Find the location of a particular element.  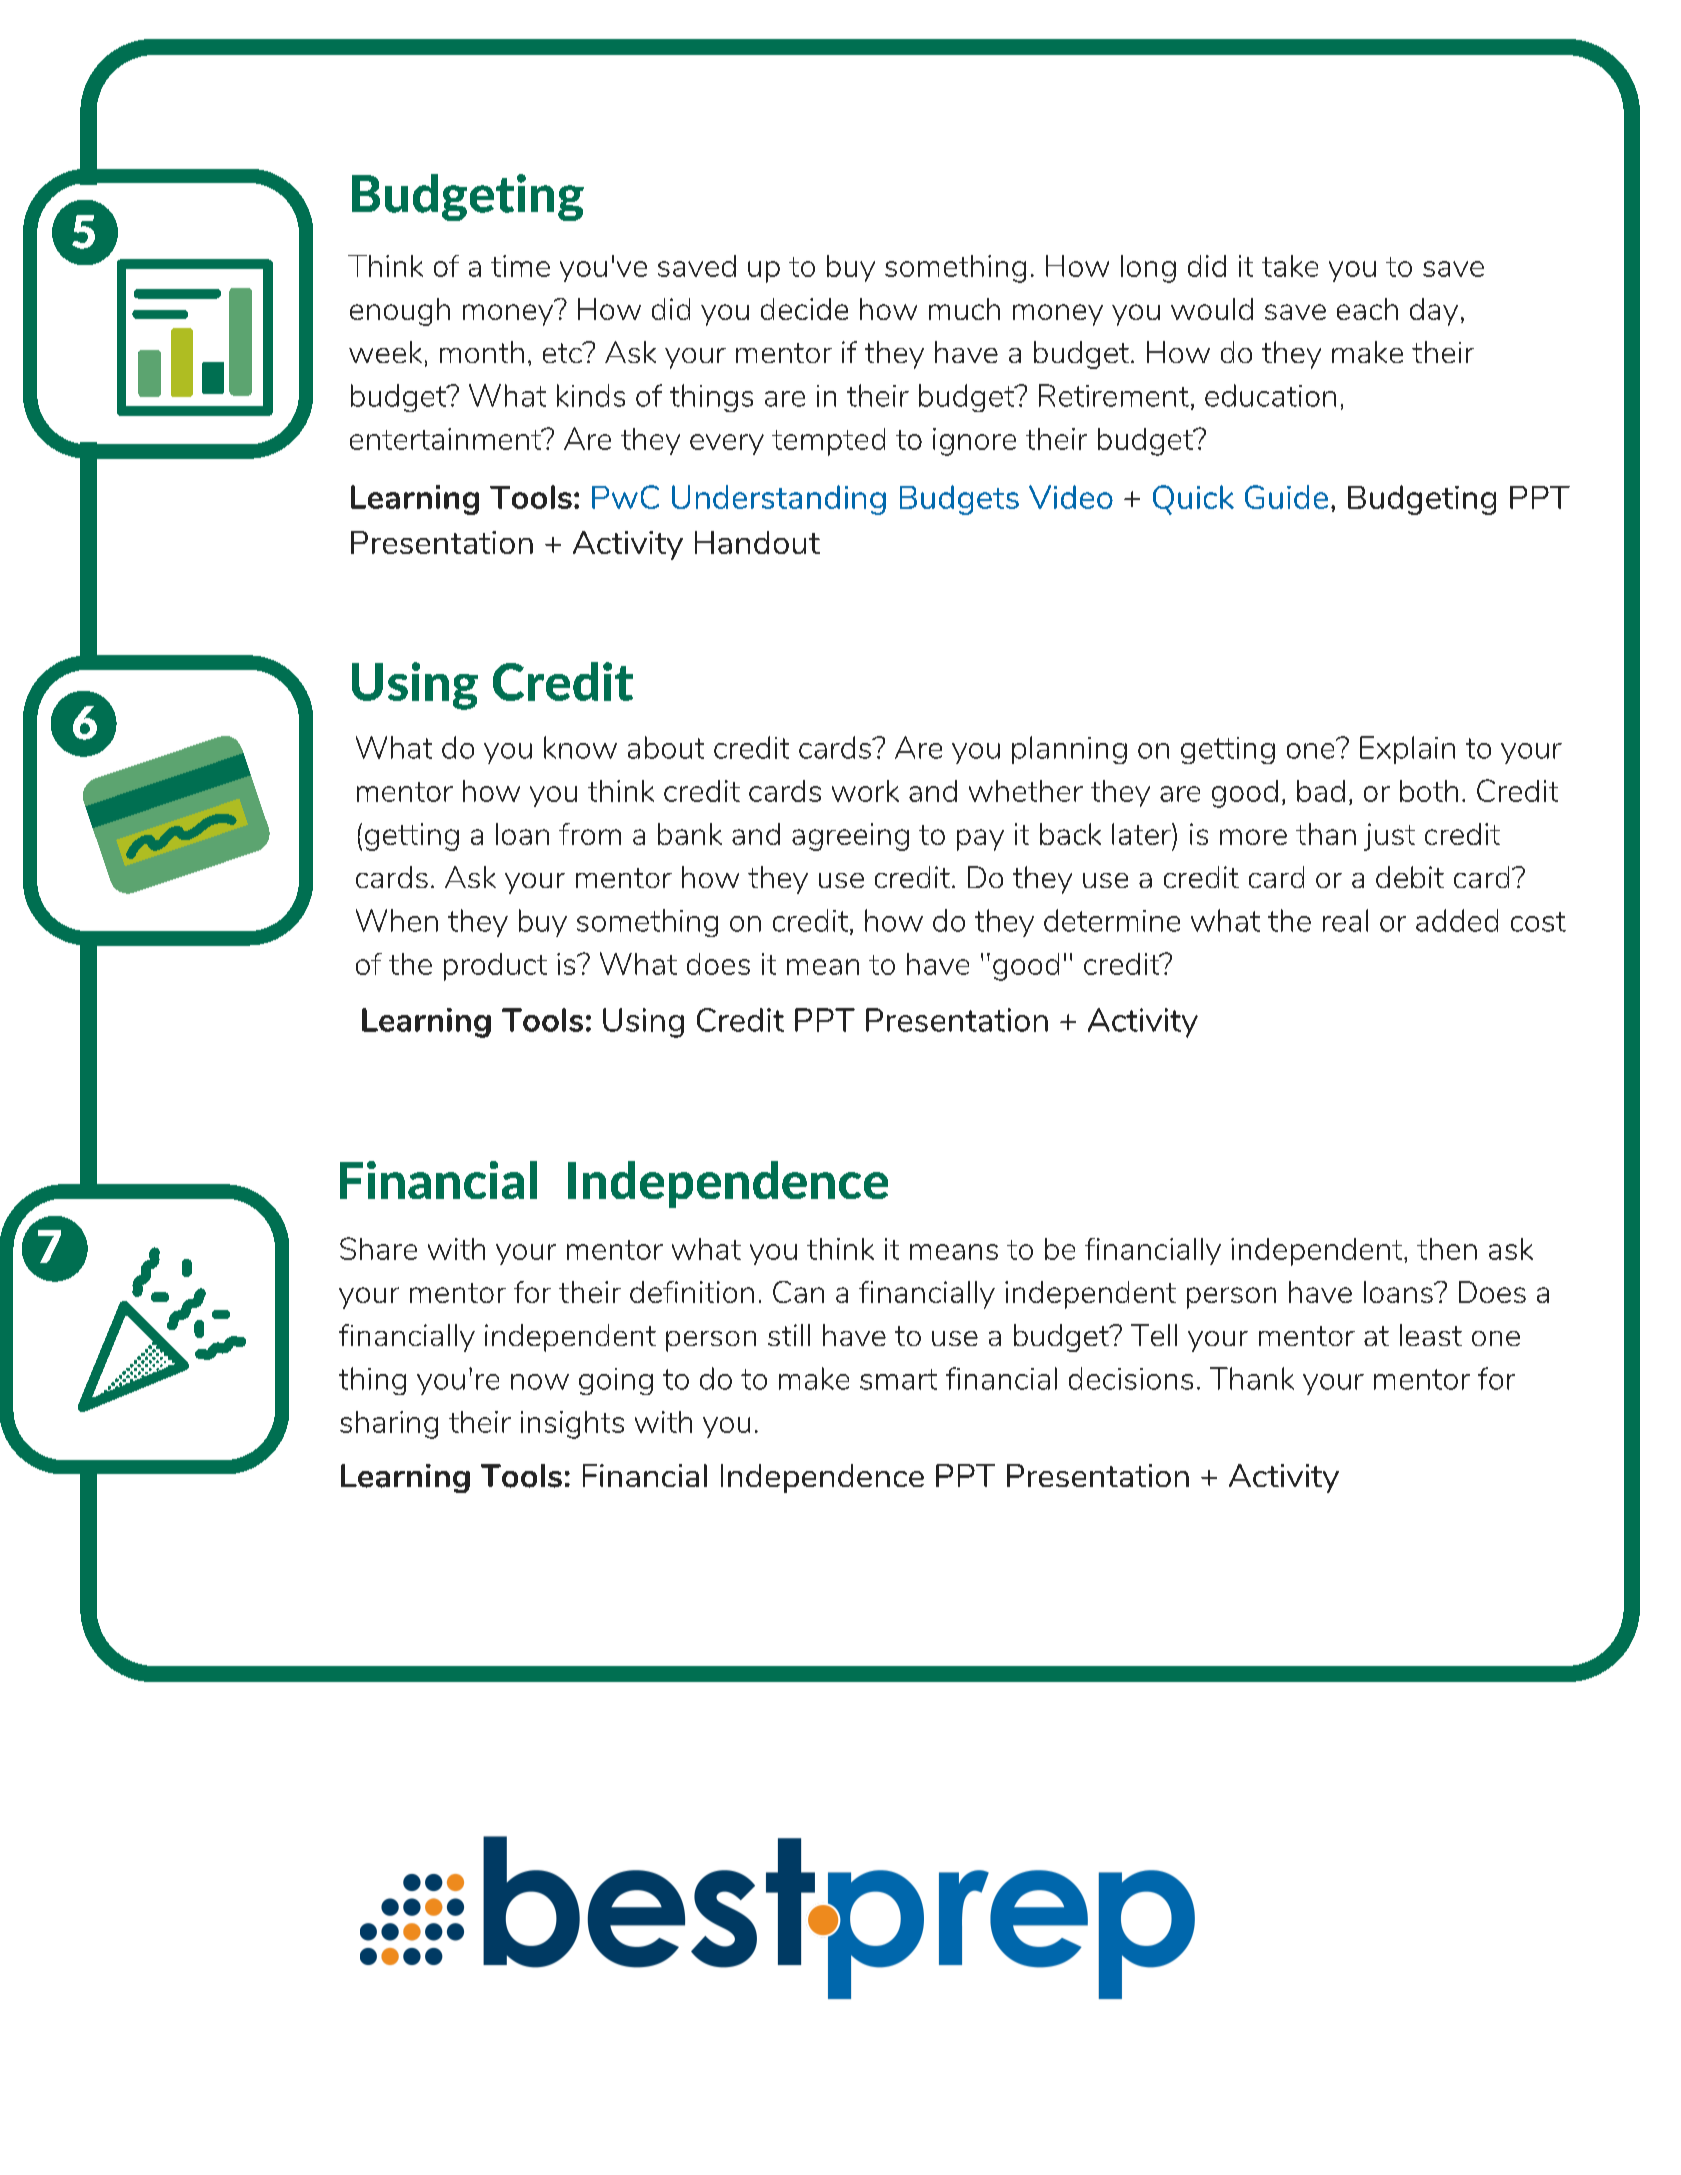

just is located at coordinates (1389, 837).
